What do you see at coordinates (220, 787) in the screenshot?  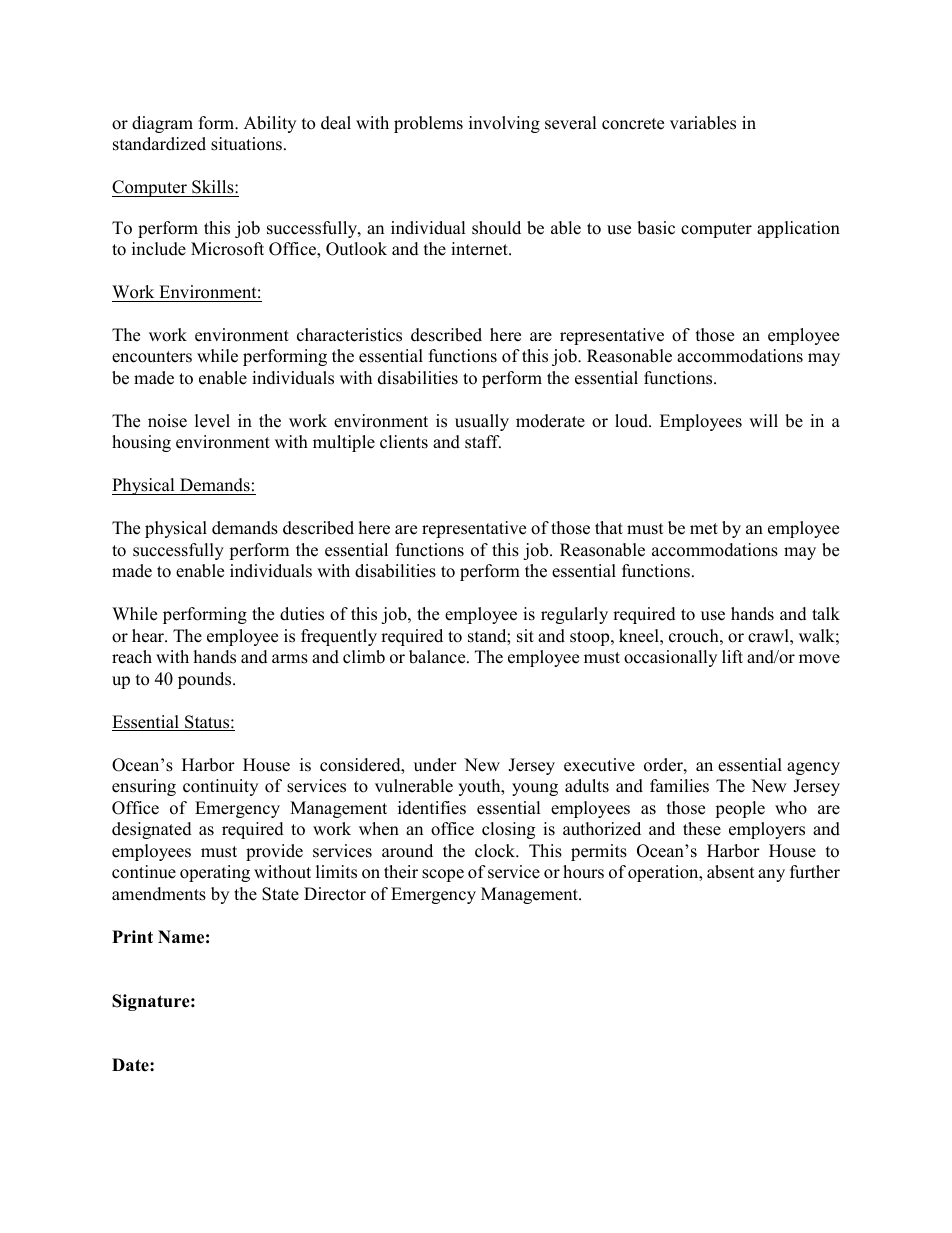 I see `continuity` at bounding box center [220, 787].
